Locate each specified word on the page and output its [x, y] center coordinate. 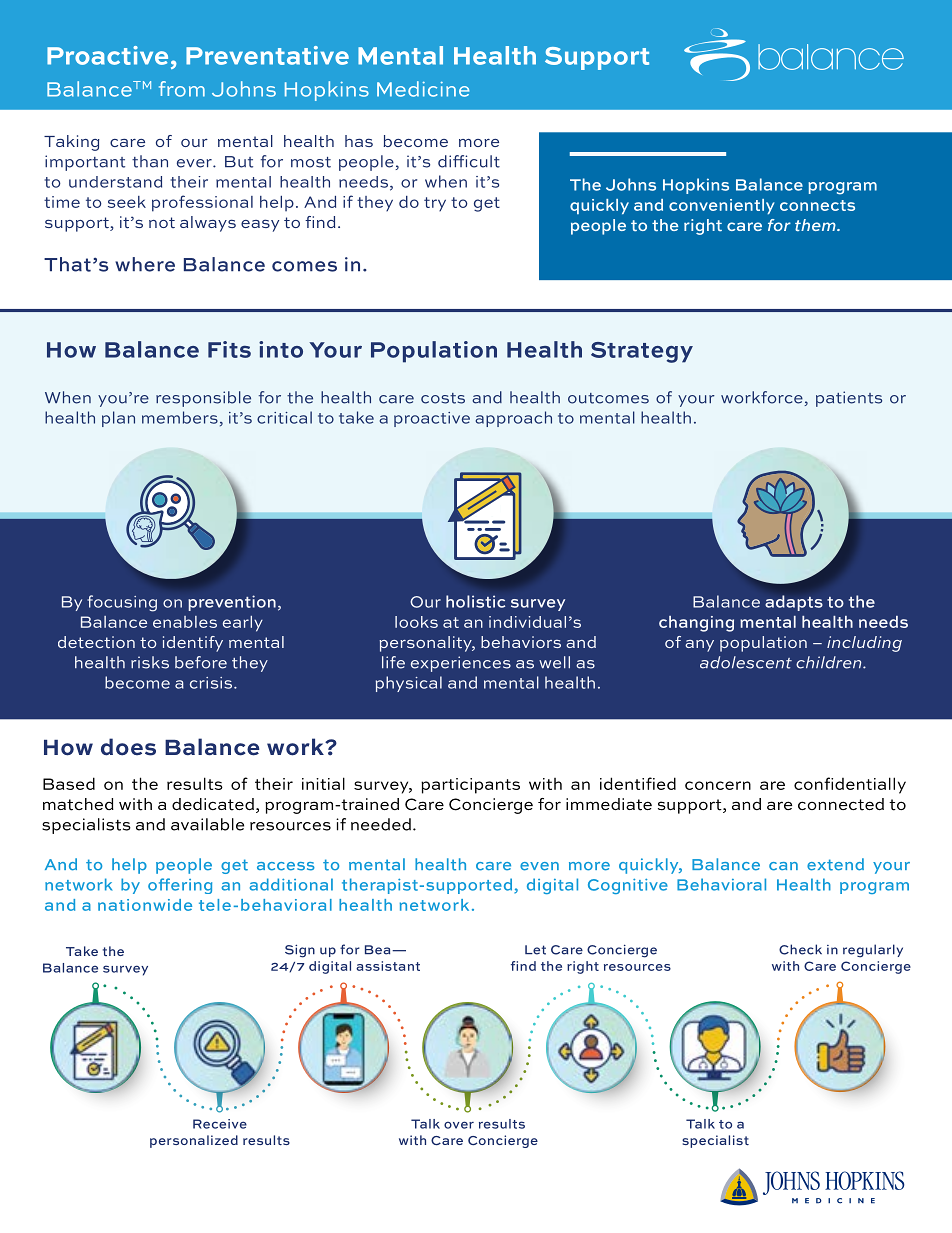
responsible [203, 399]
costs [443, 398]
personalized [194, 1141]
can [783, 866]
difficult [469, 161]
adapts [794, 603]
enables [185, 622]
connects [817, 205]
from [182, 89]
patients [849, 399]
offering [180, 886]
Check [800, 949]
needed [381, 824]
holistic [475, 601]
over [459, 1125]
